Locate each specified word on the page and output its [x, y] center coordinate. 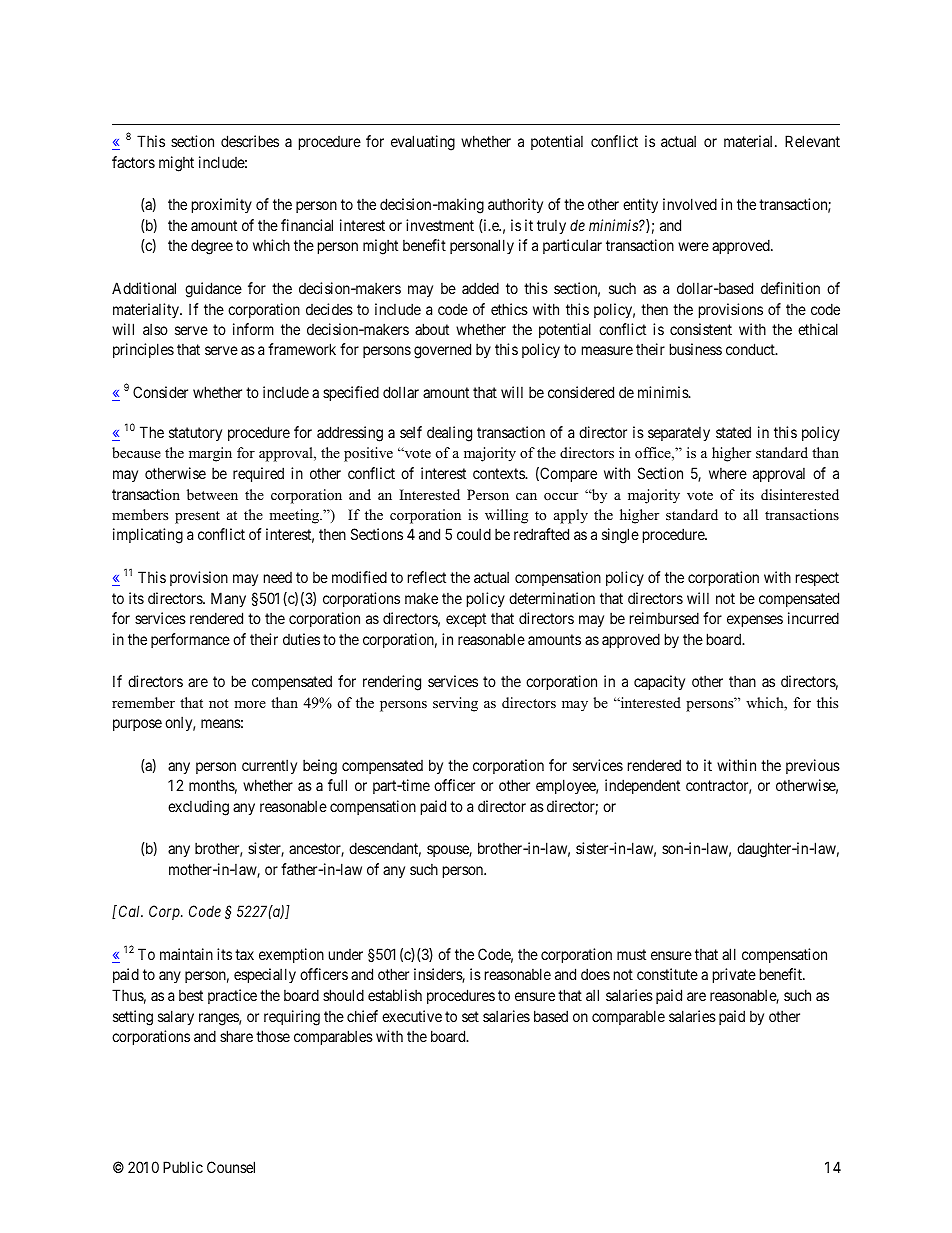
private [734, 975]
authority [515, 205]
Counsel [231, 1167]
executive [412, 1016]
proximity [222, 205]
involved [690, 204]
